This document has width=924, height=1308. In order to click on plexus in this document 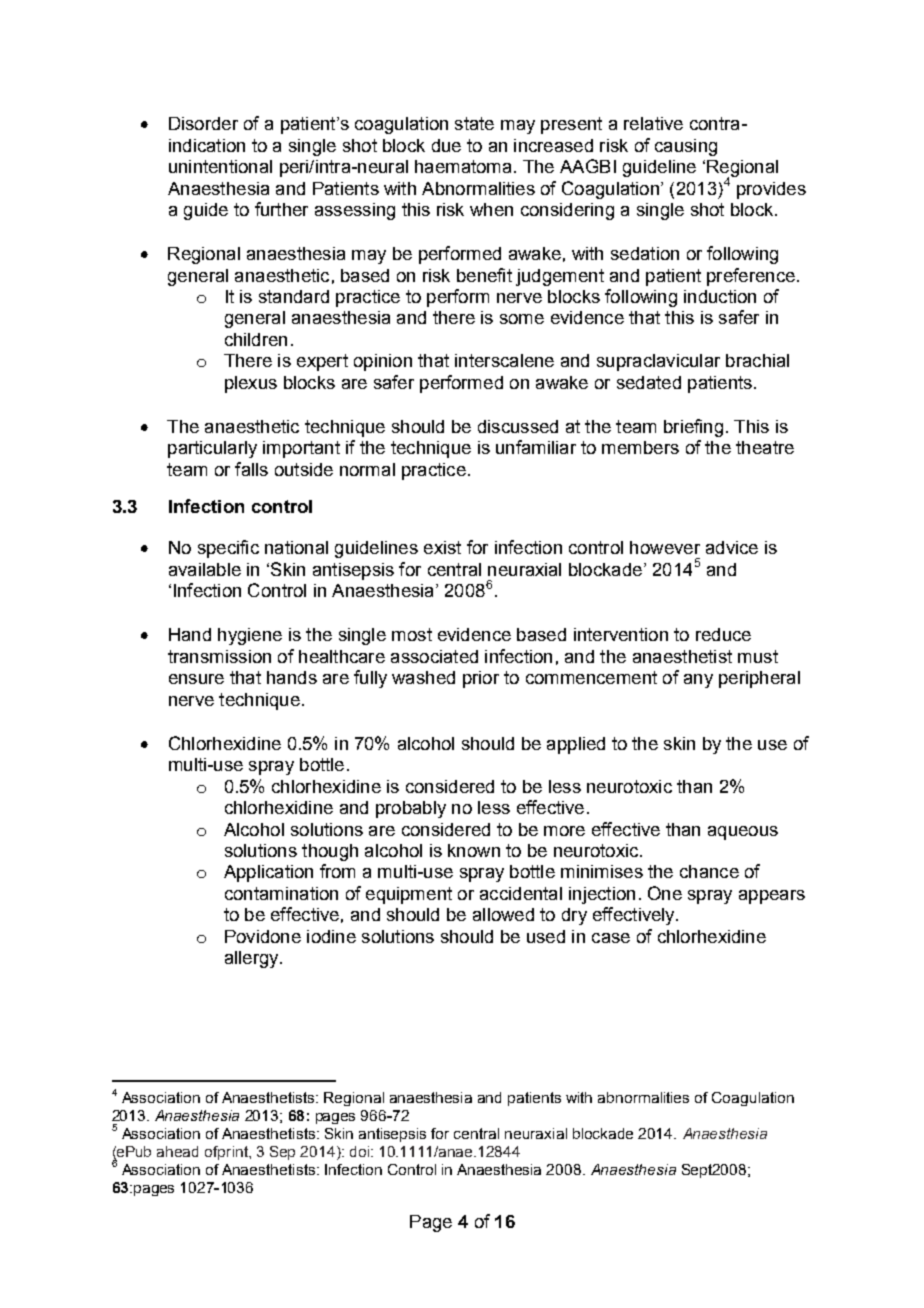, I will do `click(251, 384)`.
